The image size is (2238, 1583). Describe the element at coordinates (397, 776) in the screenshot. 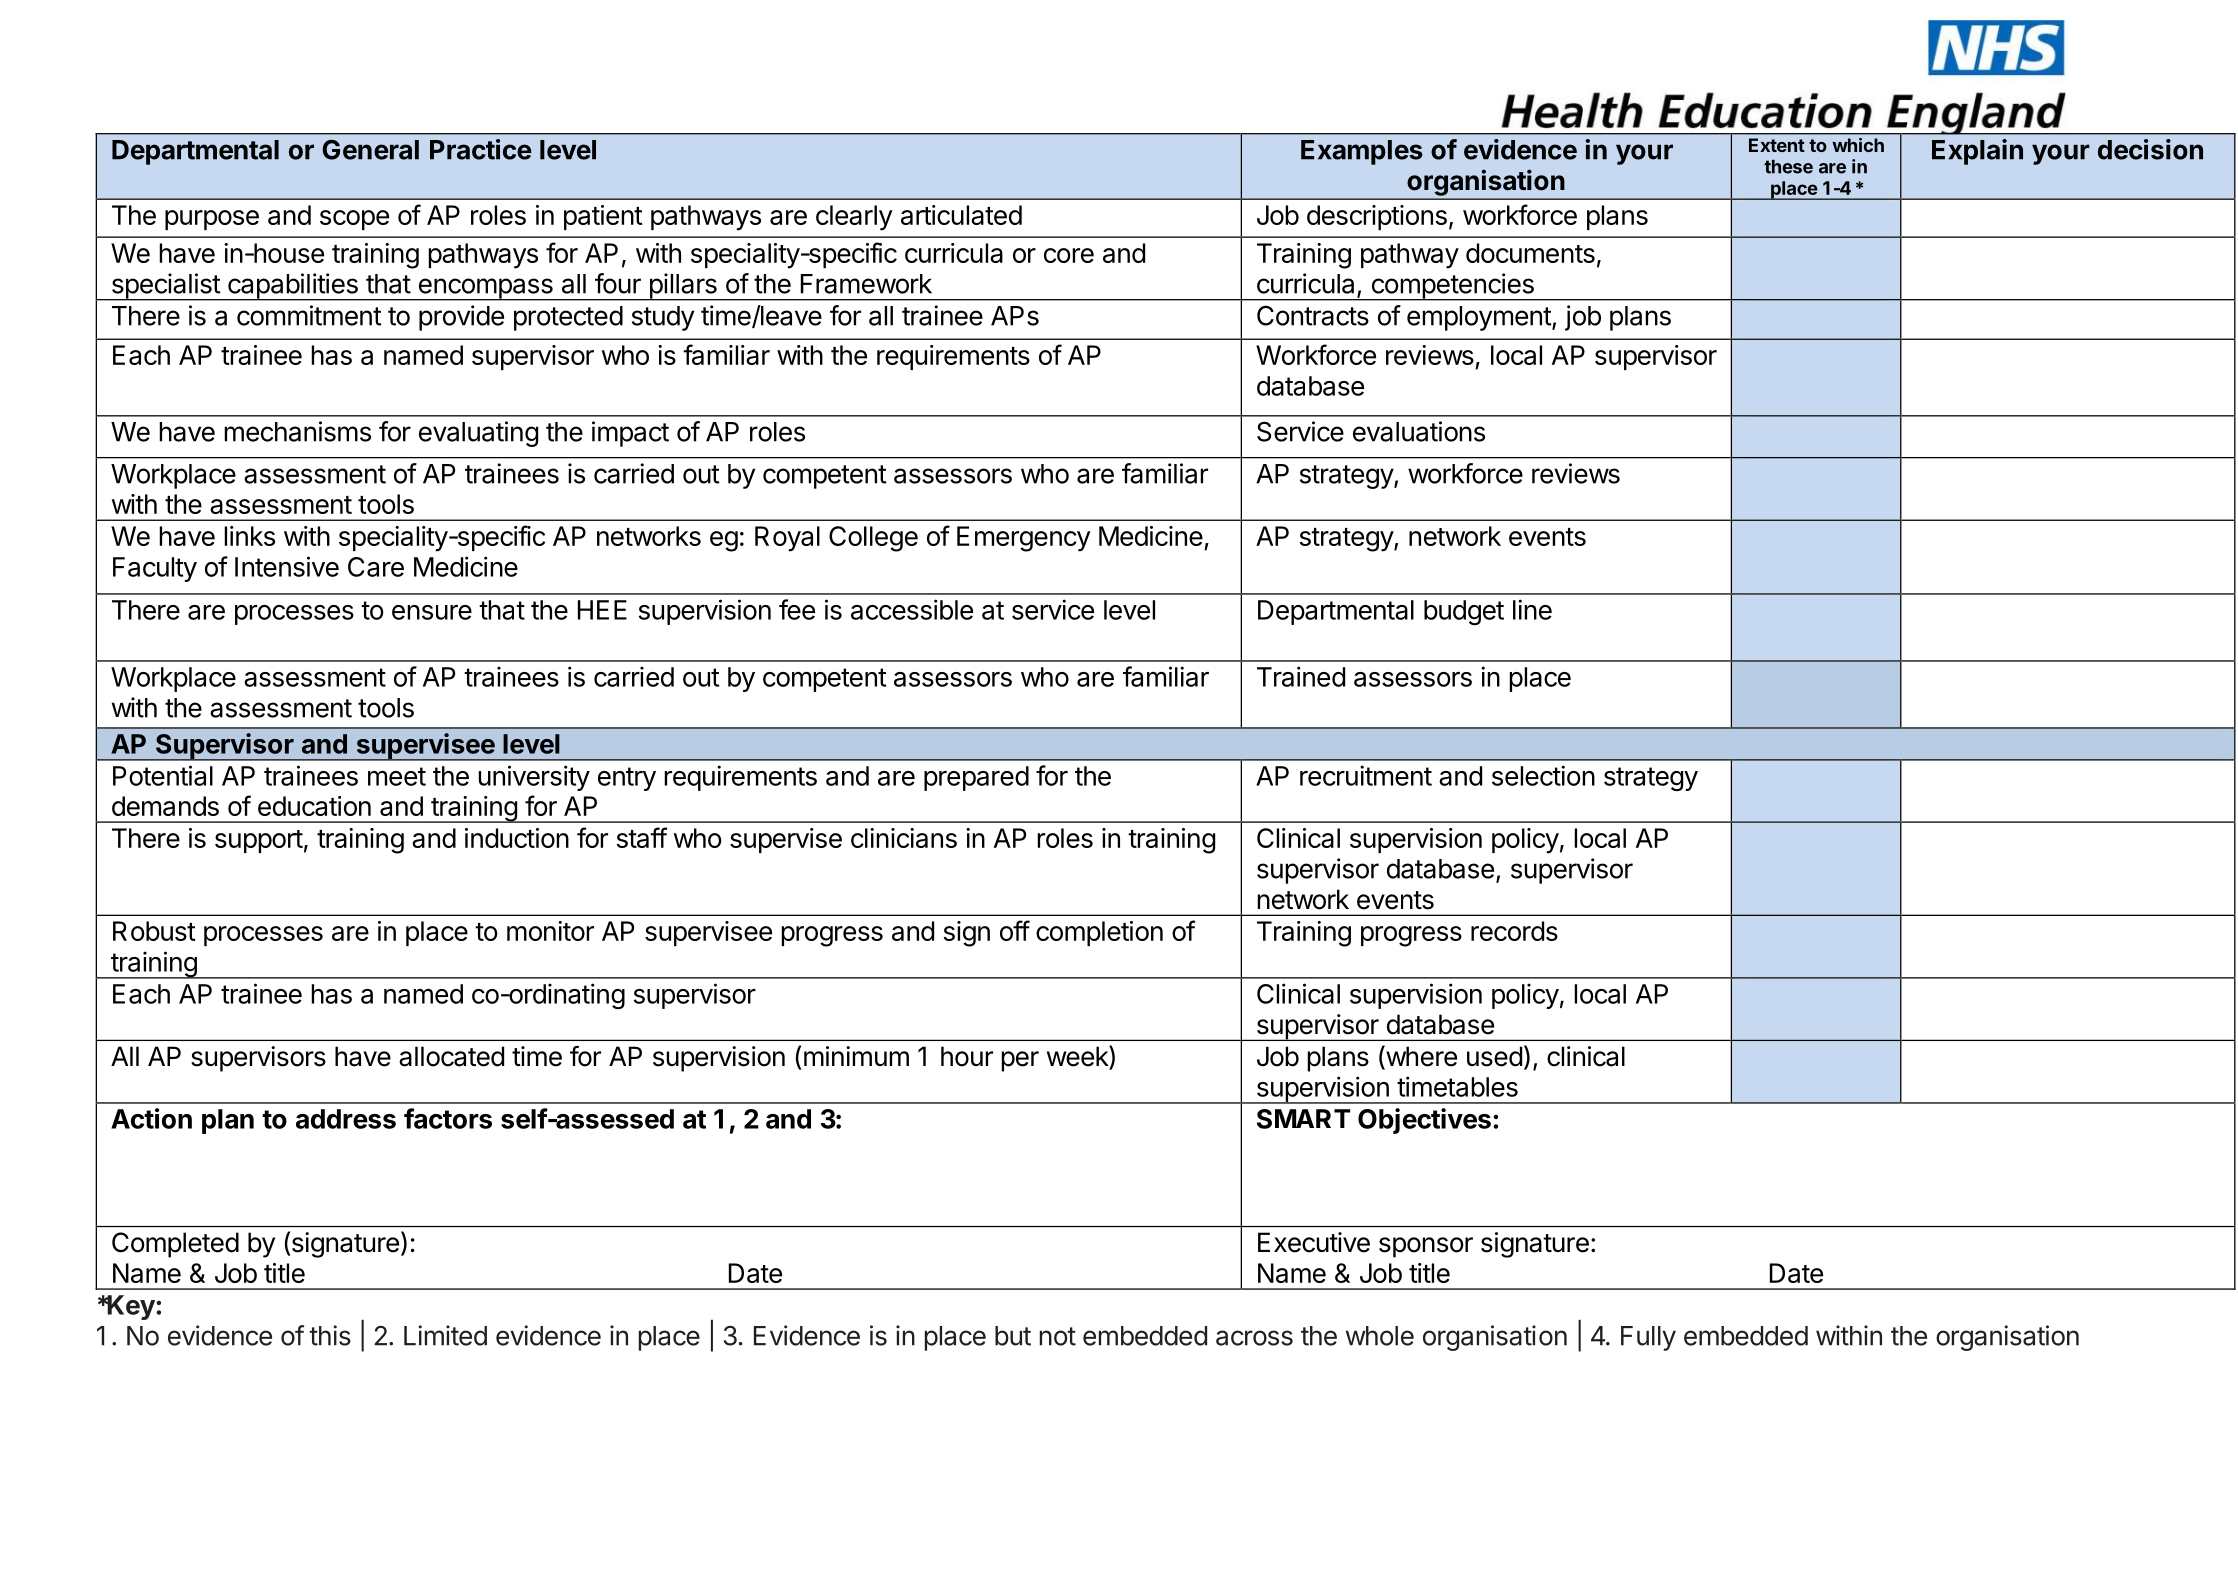

I see `meet` at that location.
